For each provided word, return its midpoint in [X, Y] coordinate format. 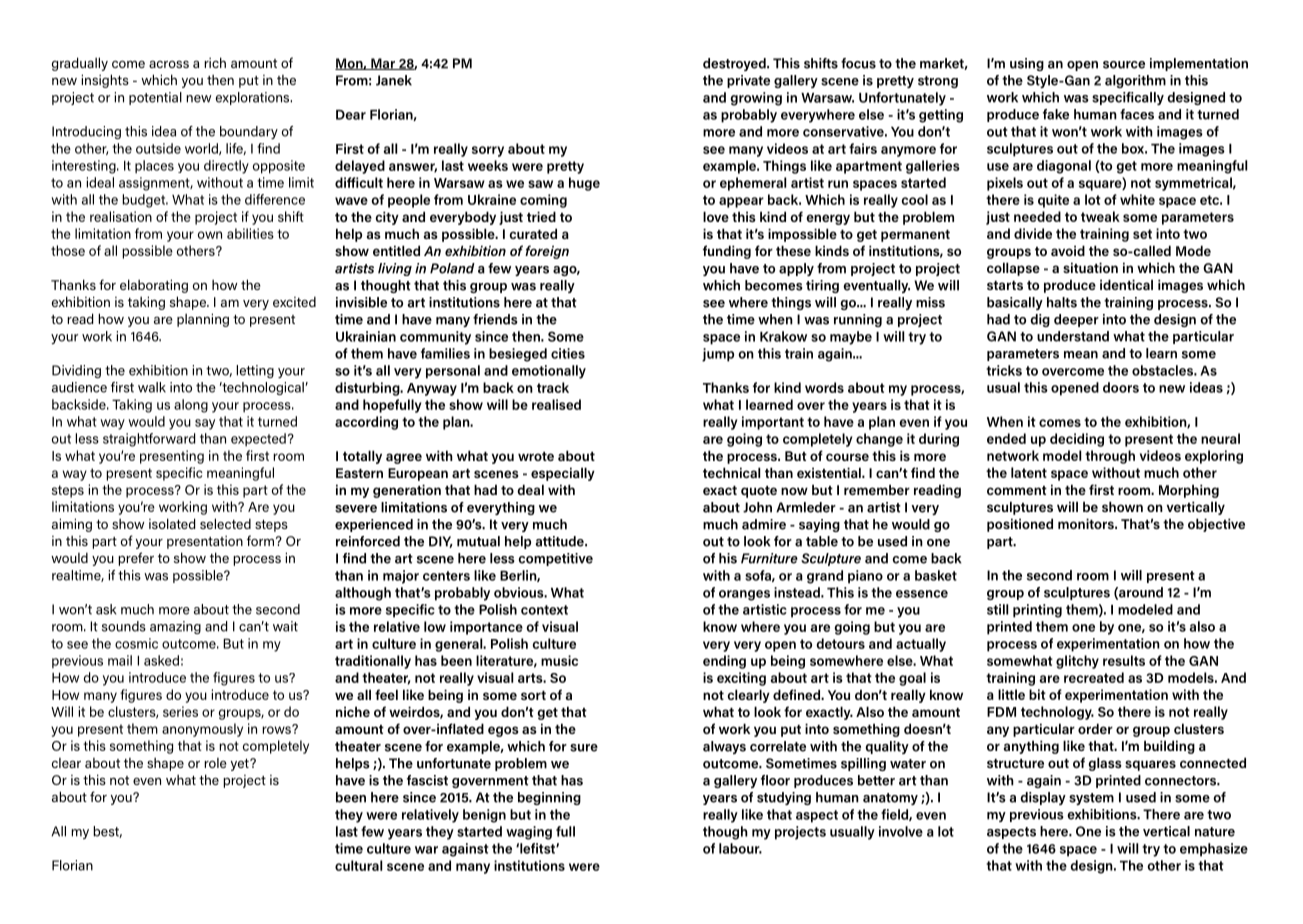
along [191, 406]
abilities [250, 233]
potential [155, 98]
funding [727, 252]
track [553, 387]
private [748, 81]
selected [225, 523]
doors [1121, 387]
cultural [358, 865]
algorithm [1135, 81]
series [180, 711]
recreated [1094, 677]
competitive [555, 559]
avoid [1068, 250]
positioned [1020, 525]
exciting [741, 679]
